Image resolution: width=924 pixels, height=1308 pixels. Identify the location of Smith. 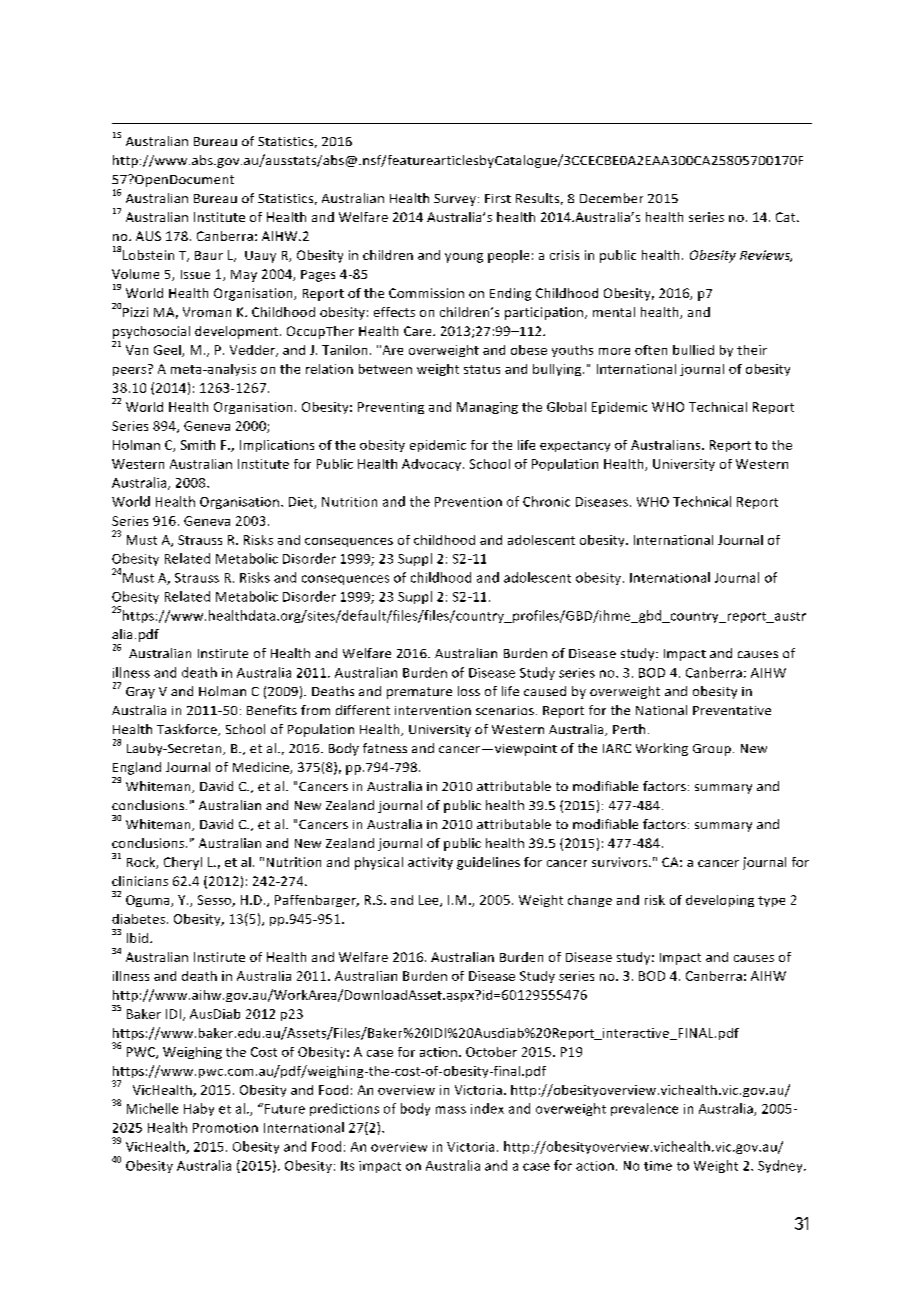
(198, 445).
